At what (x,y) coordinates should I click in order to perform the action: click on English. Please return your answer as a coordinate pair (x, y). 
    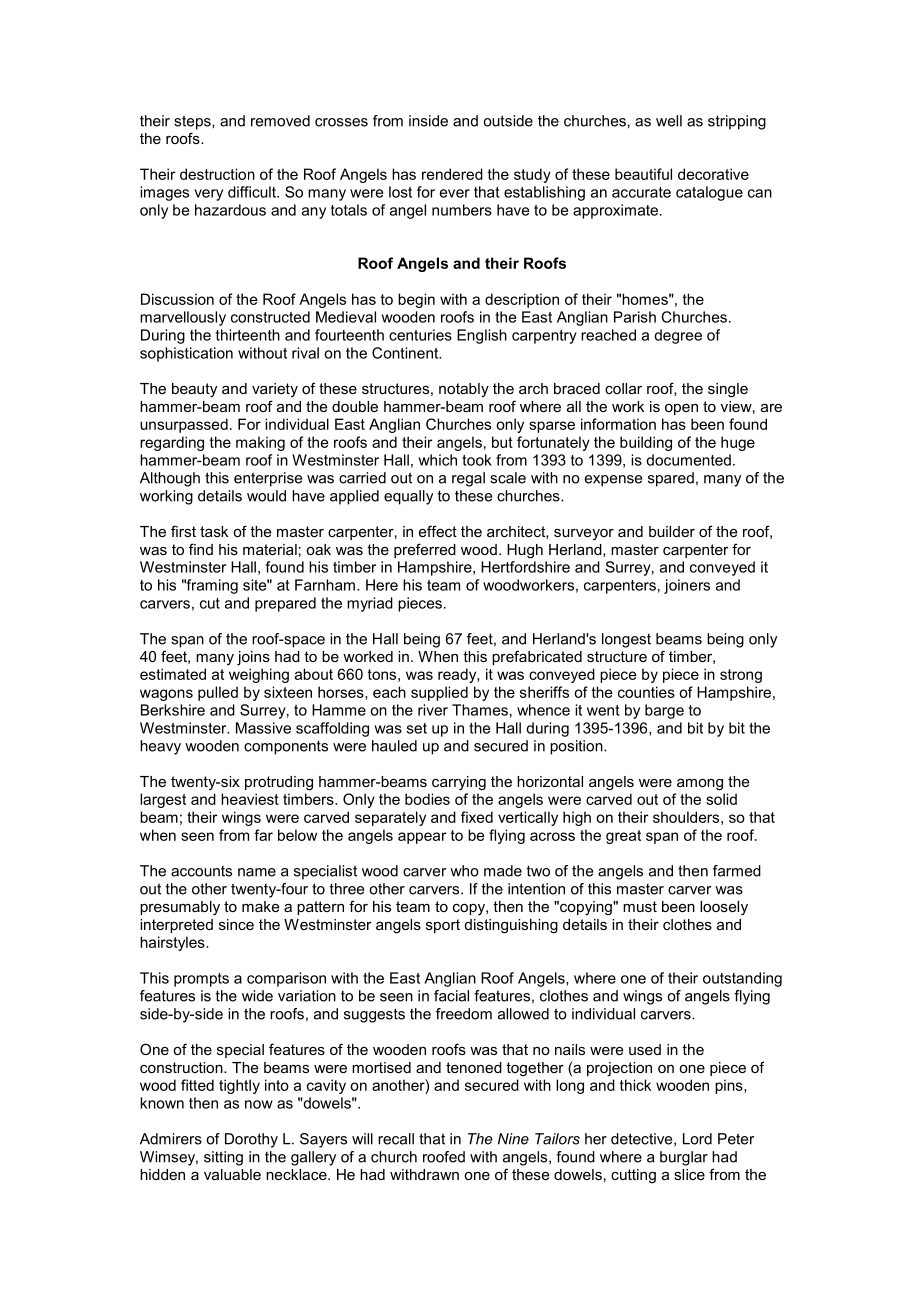
    Looking at the image, I should click on (482, 336).
